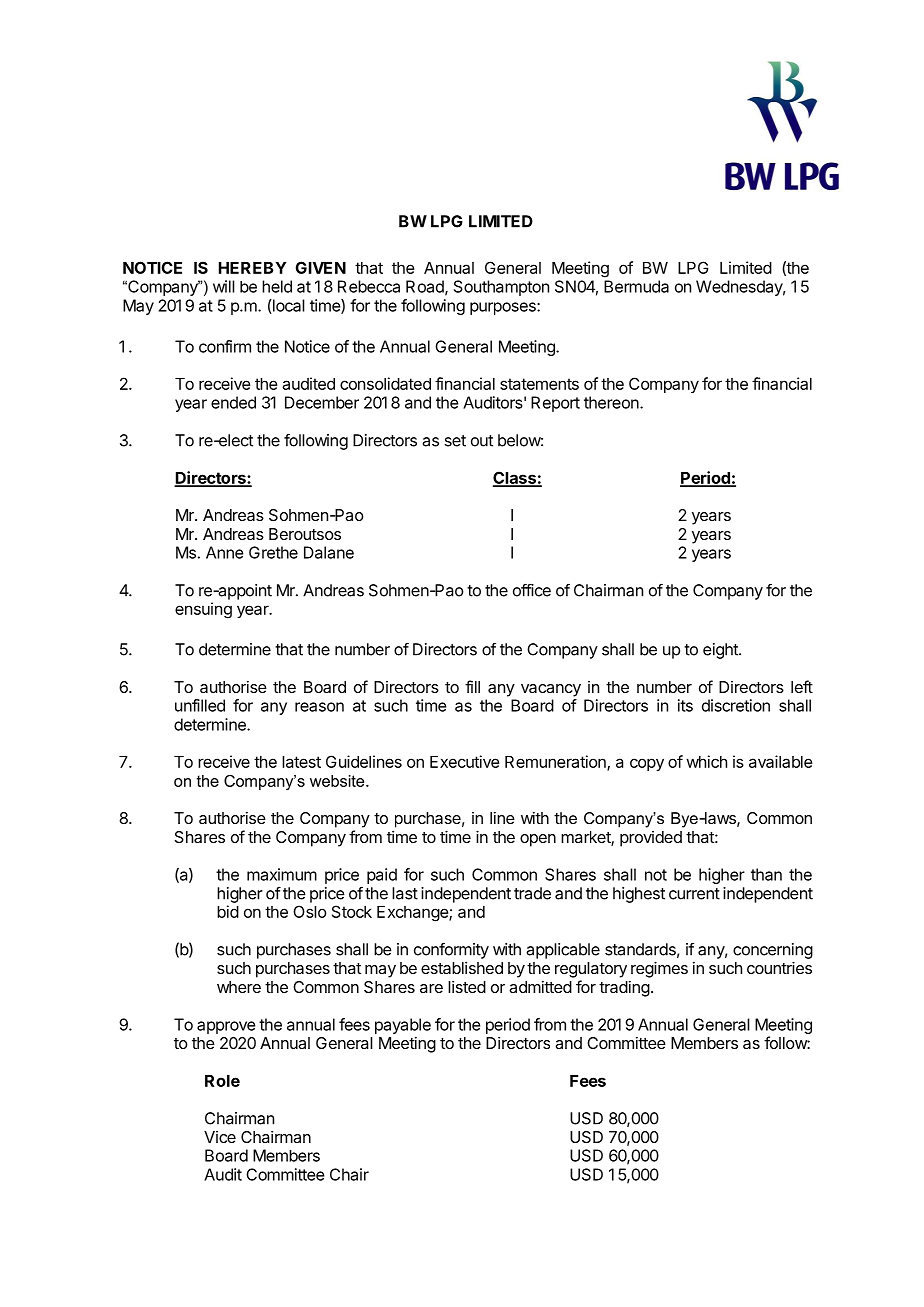 This page has height=1307, width=924. What do you see at coordinates (766, 874) in the page?
I see `than` at bounding box center [766, 874].
